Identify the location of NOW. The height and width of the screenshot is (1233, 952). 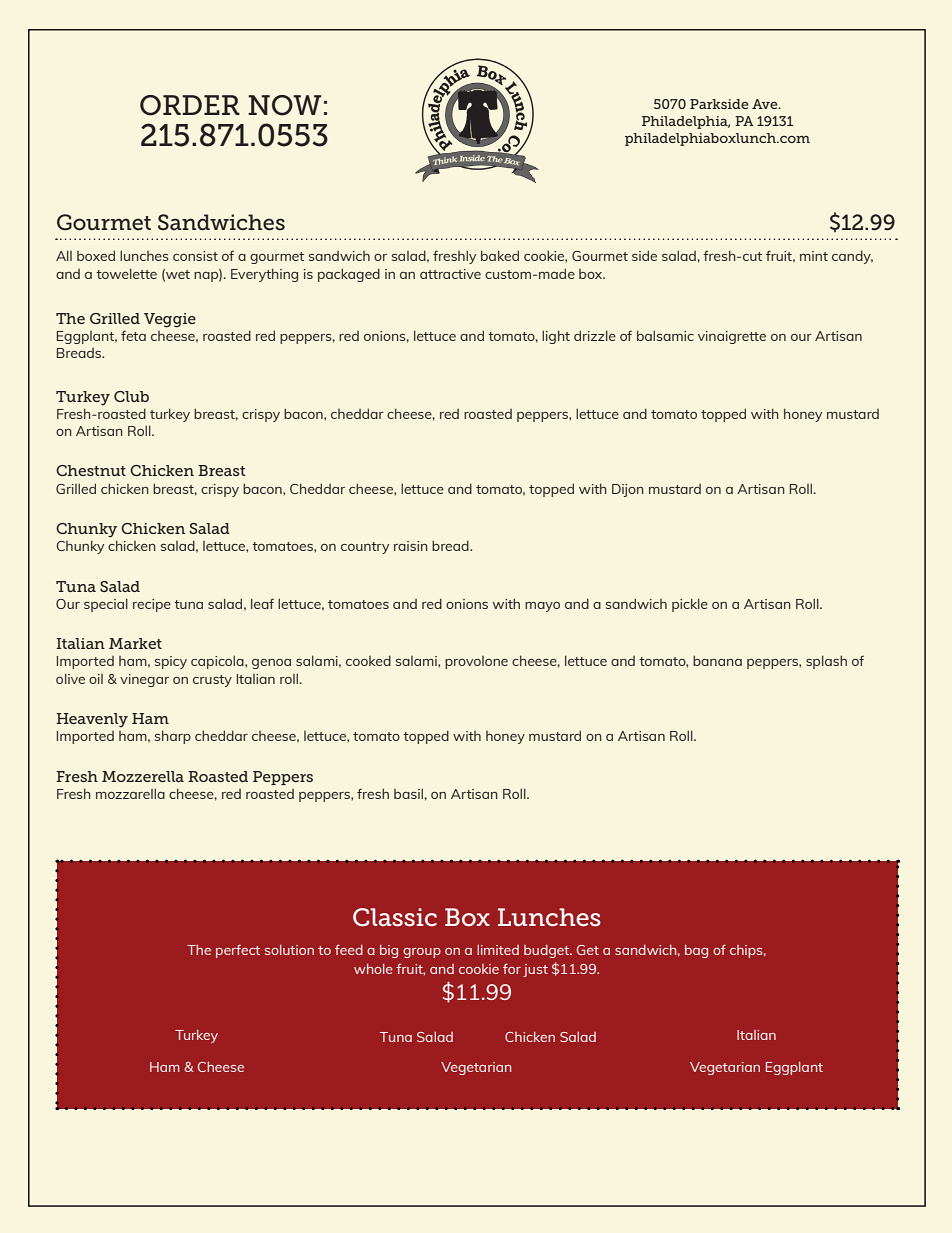
(285, 105).
